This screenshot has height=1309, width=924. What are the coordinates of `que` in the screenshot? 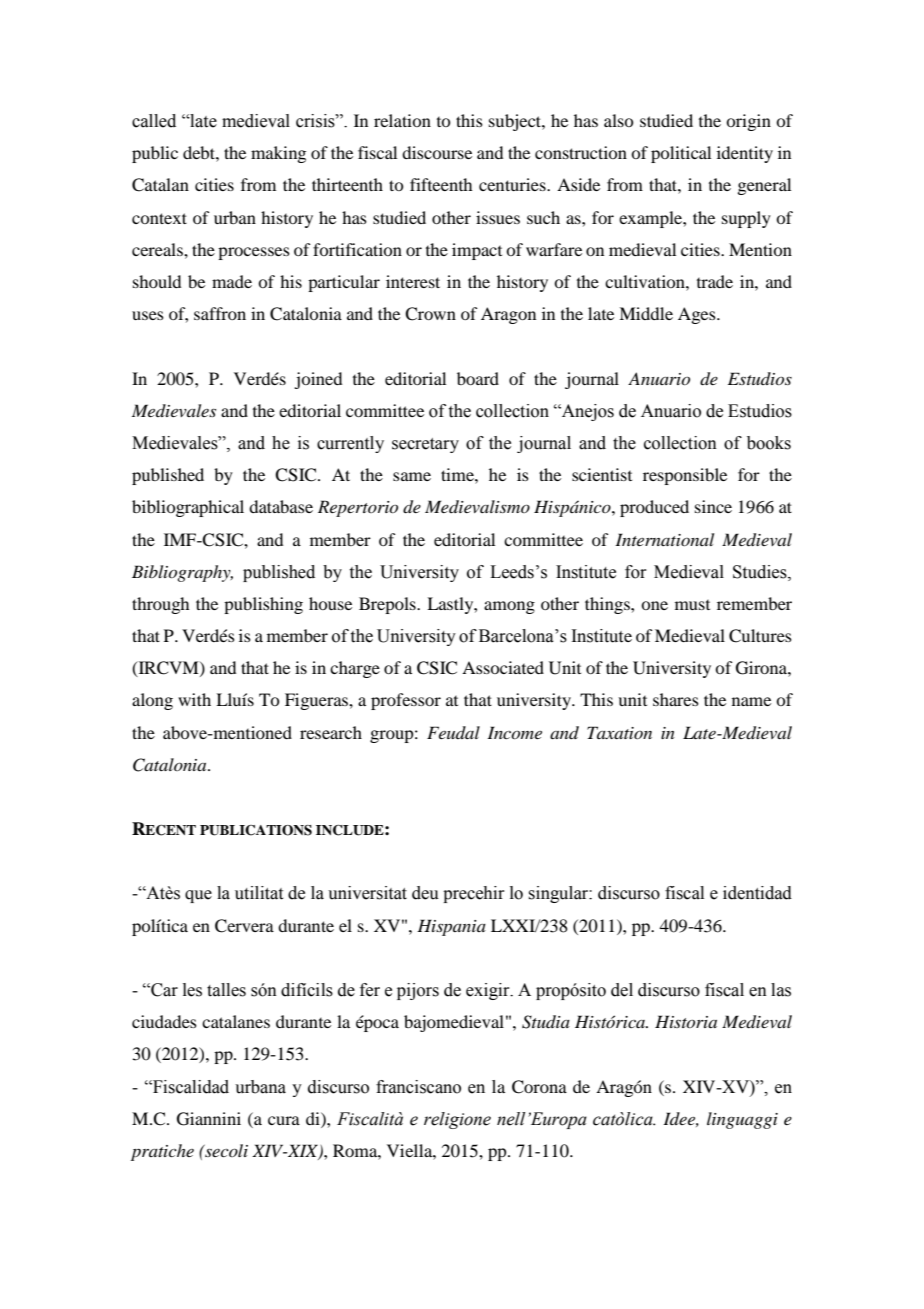 It's located at (198, 896).
